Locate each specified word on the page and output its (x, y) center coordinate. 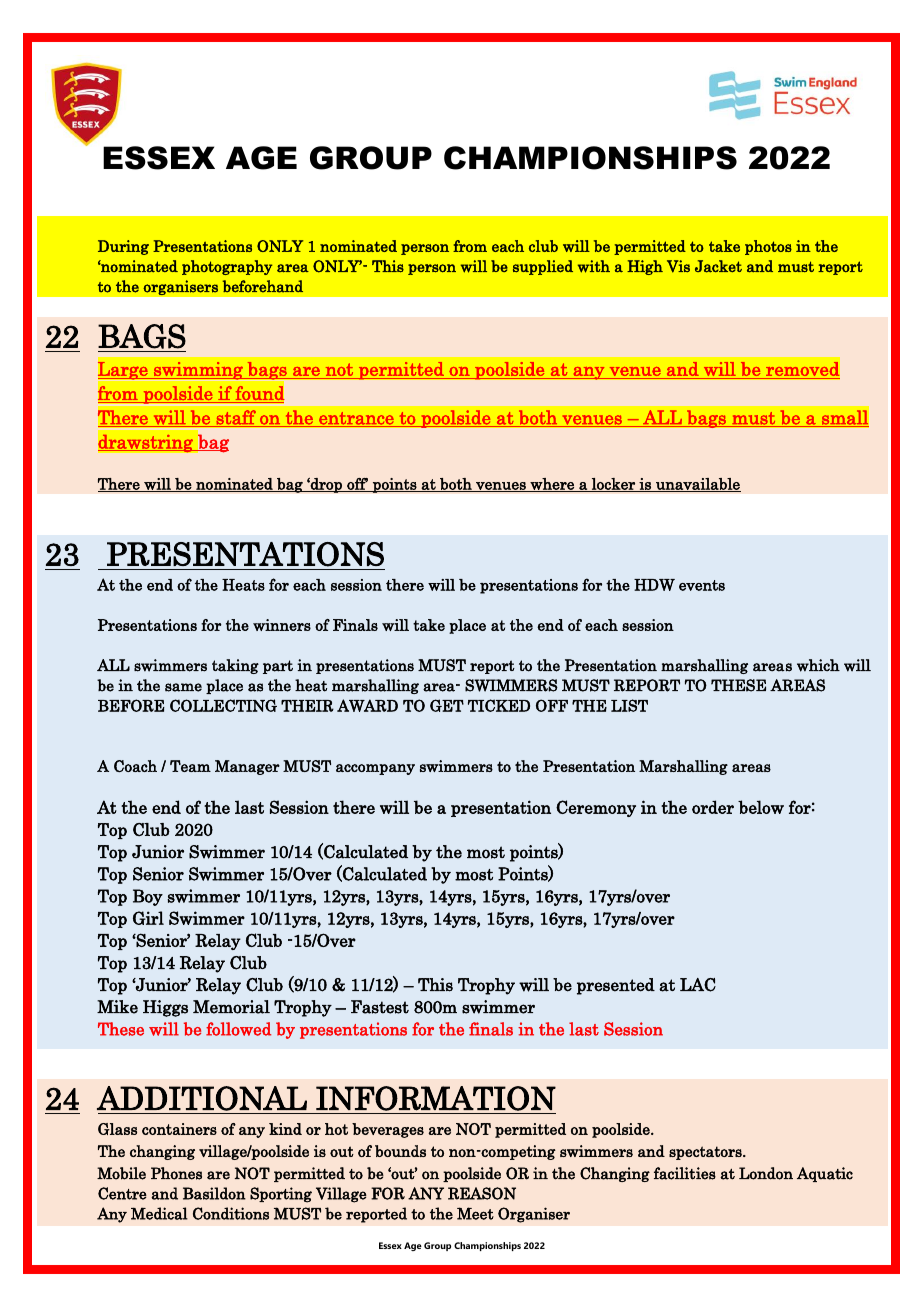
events (702, 585)
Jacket (718, 266)
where (552, 485)
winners (282, 625)
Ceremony (596, 808)
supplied (543, 267)
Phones (176, 1173)
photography (227, 267)
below (761, 807)
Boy (148, 897)
